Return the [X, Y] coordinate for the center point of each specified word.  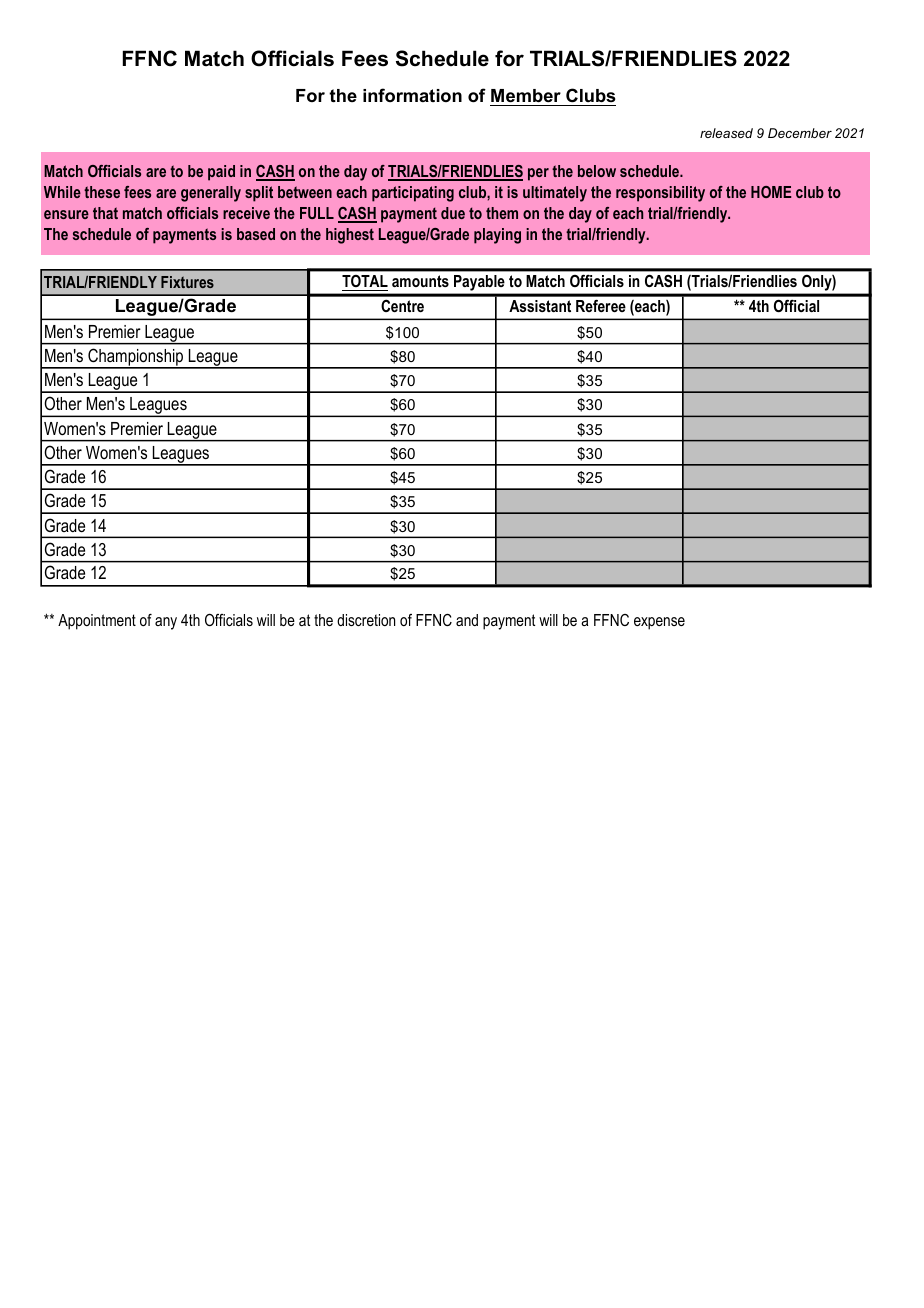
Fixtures [187, 282]
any [166, 623]
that [105, 213]
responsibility [660, 194]
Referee [601, 305]
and [467, 620]
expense [659, 623]
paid [221, 173]
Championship [136, 358]
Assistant [540, 306]
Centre [402, 306]
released [726, 133]
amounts [420, 281]
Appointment [97, 622]
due [453, 213]
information [412, 95]
